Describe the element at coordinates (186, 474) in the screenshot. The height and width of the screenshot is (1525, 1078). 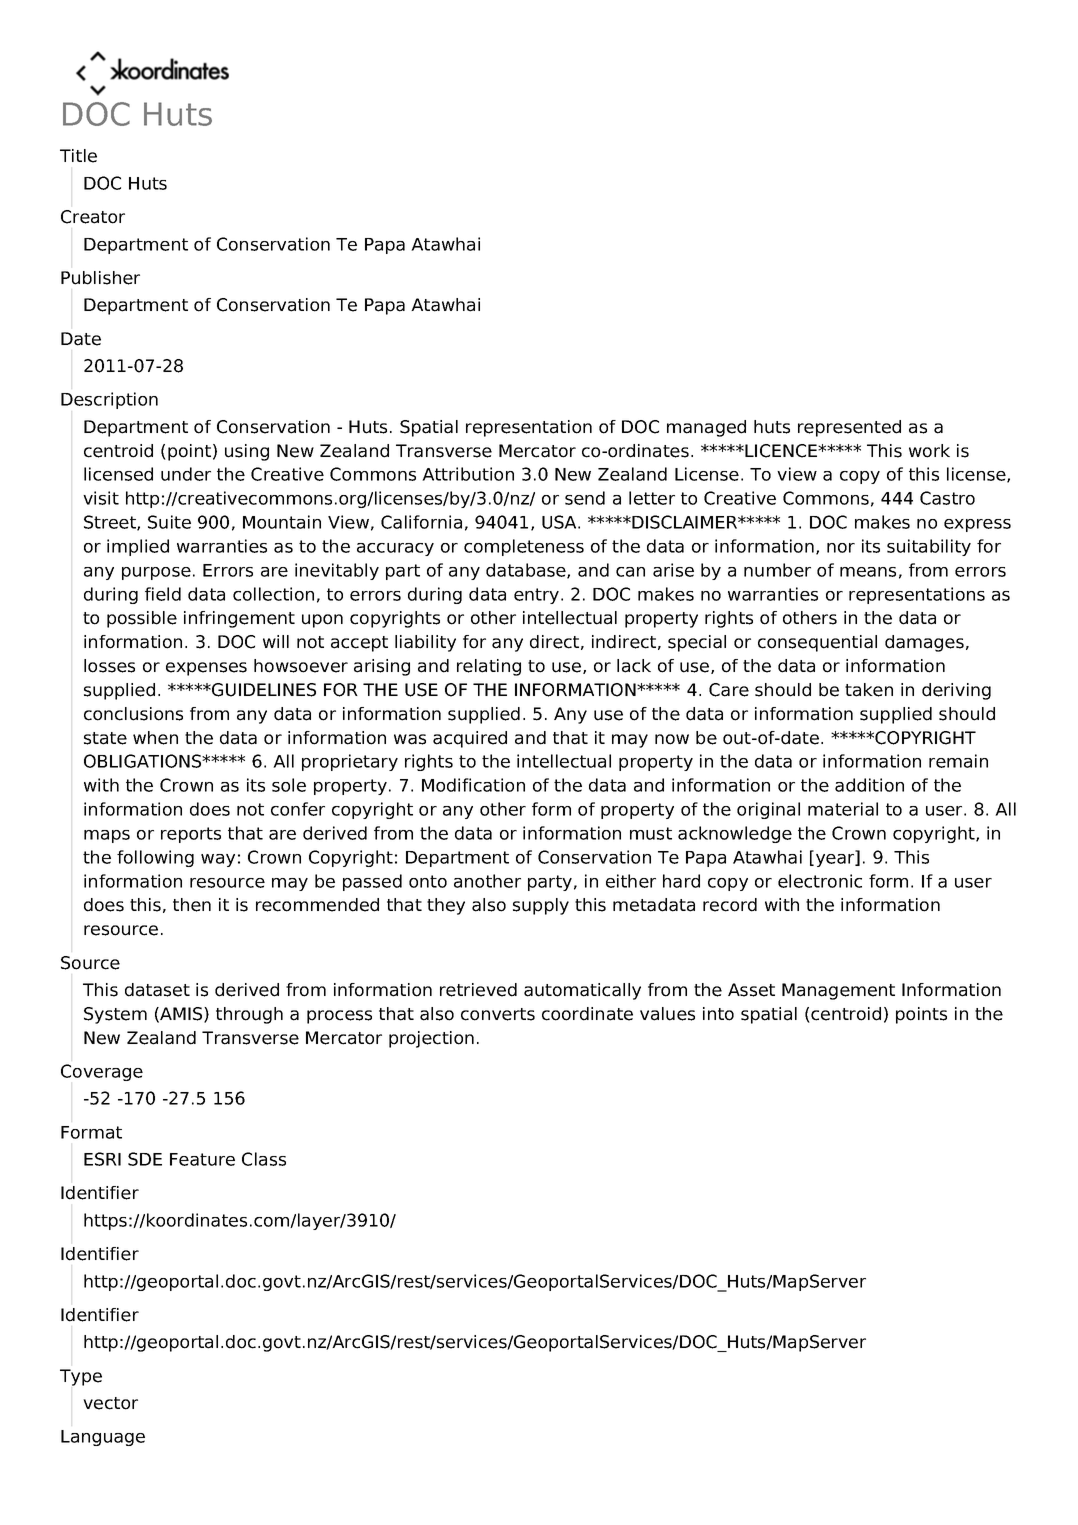
I see `under` at that location.
